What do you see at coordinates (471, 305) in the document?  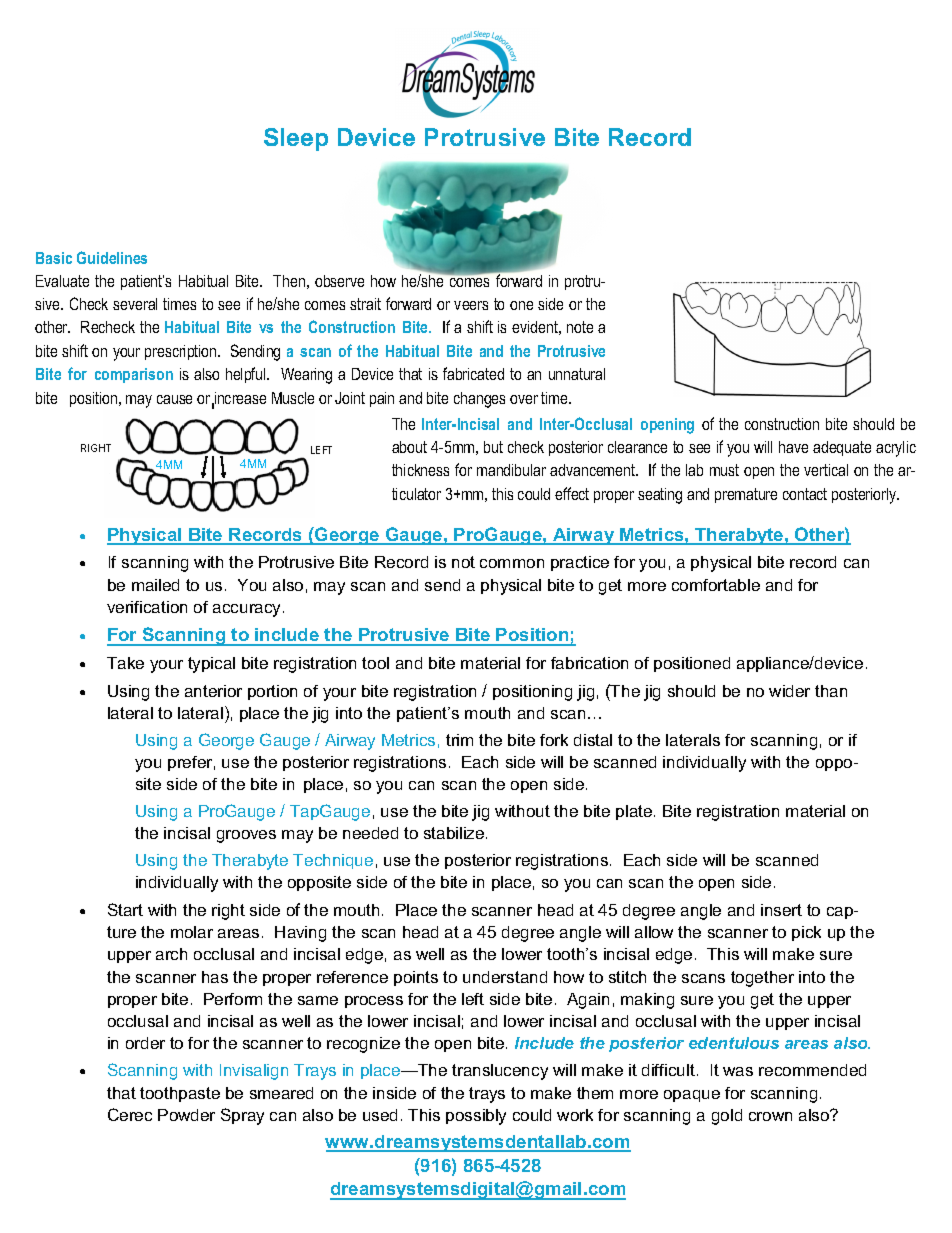 I see `veers` at bounding box center [471, 305].
